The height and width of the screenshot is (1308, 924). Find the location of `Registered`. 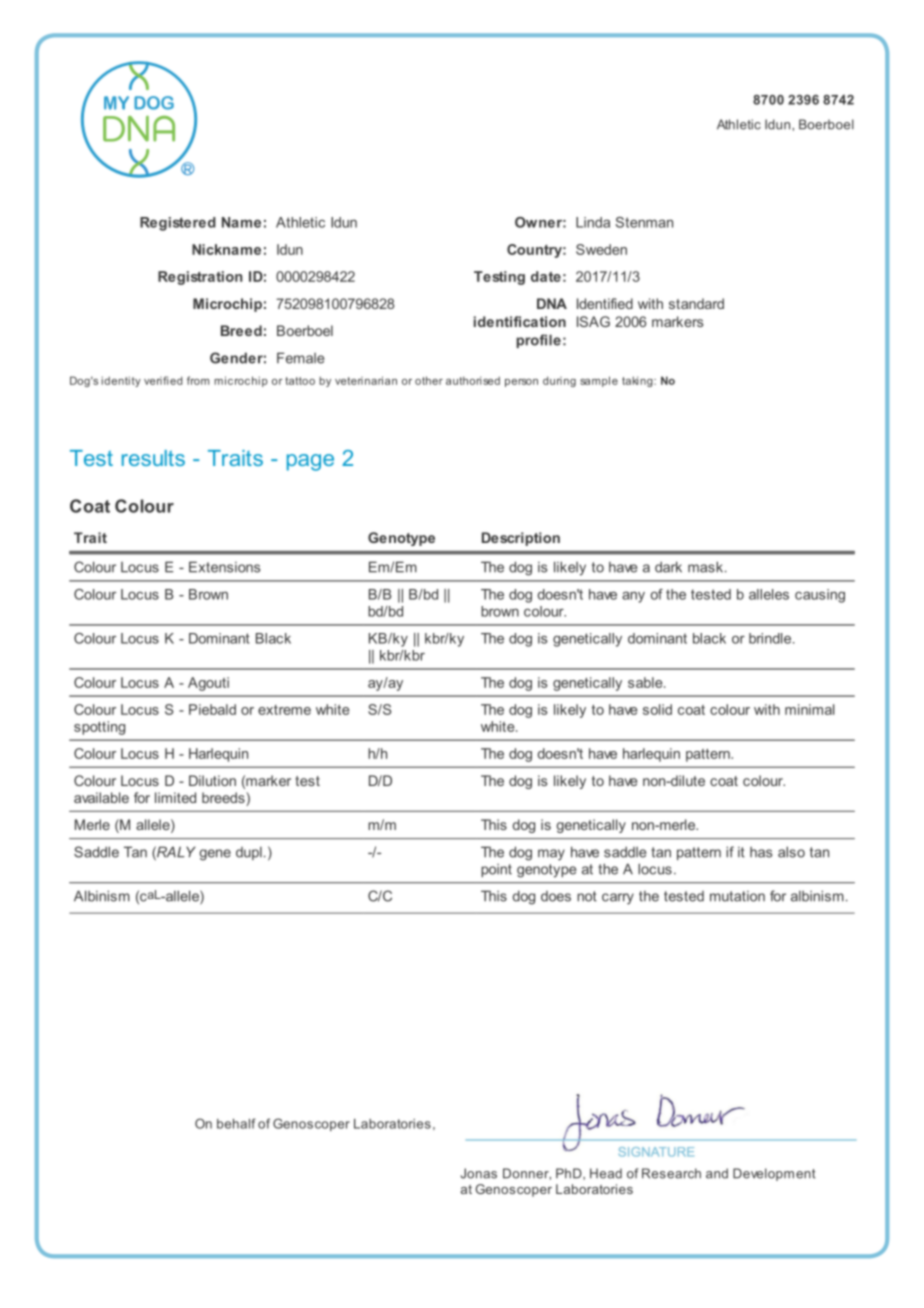

Registered is located at coordinates (178, 224).
